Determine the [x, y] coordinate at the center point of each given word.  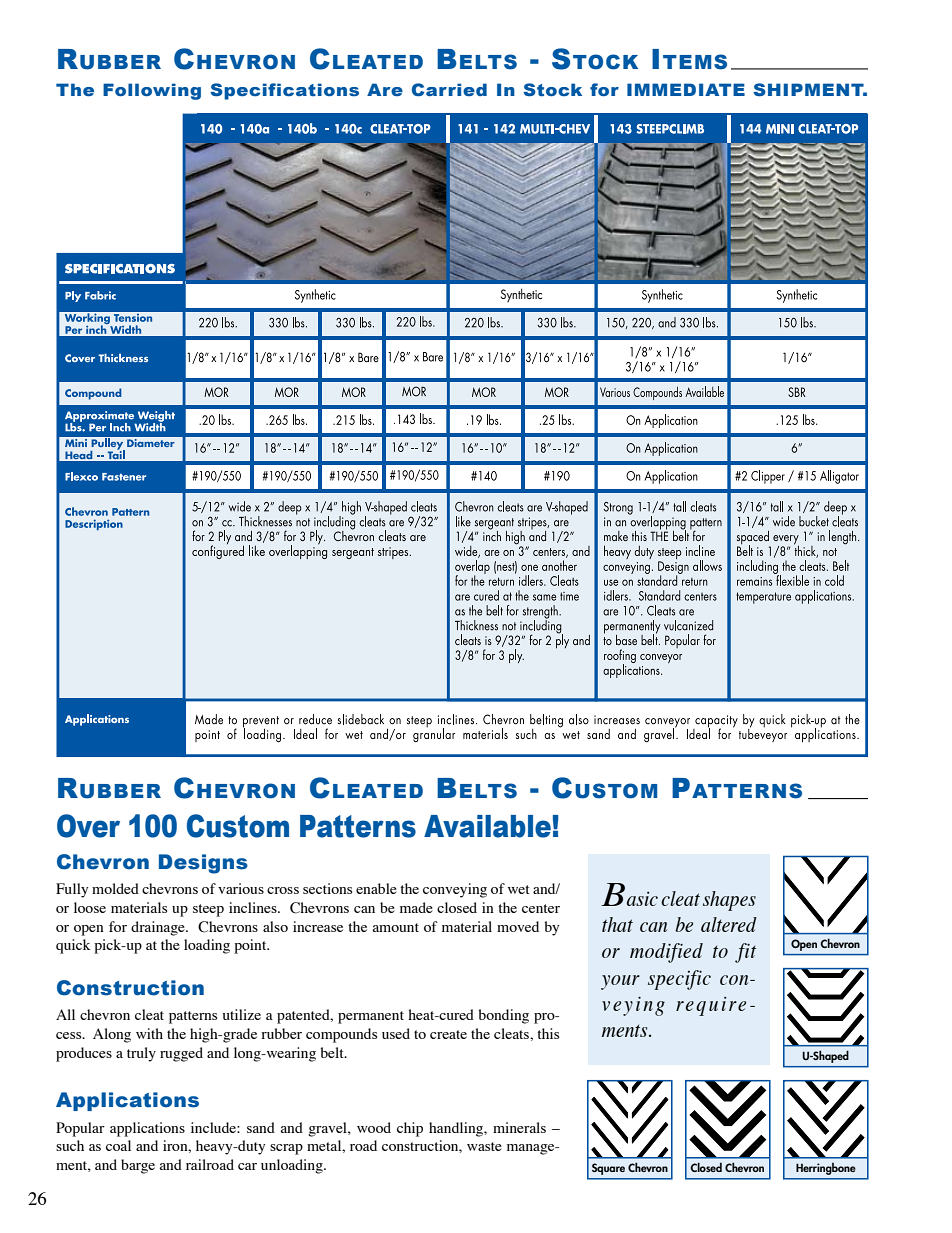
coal [118, 1145]
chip [410, 1129]
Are [385, 89]
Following [152, 91]
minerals [519, 1127]
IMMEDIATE [686, 89]
